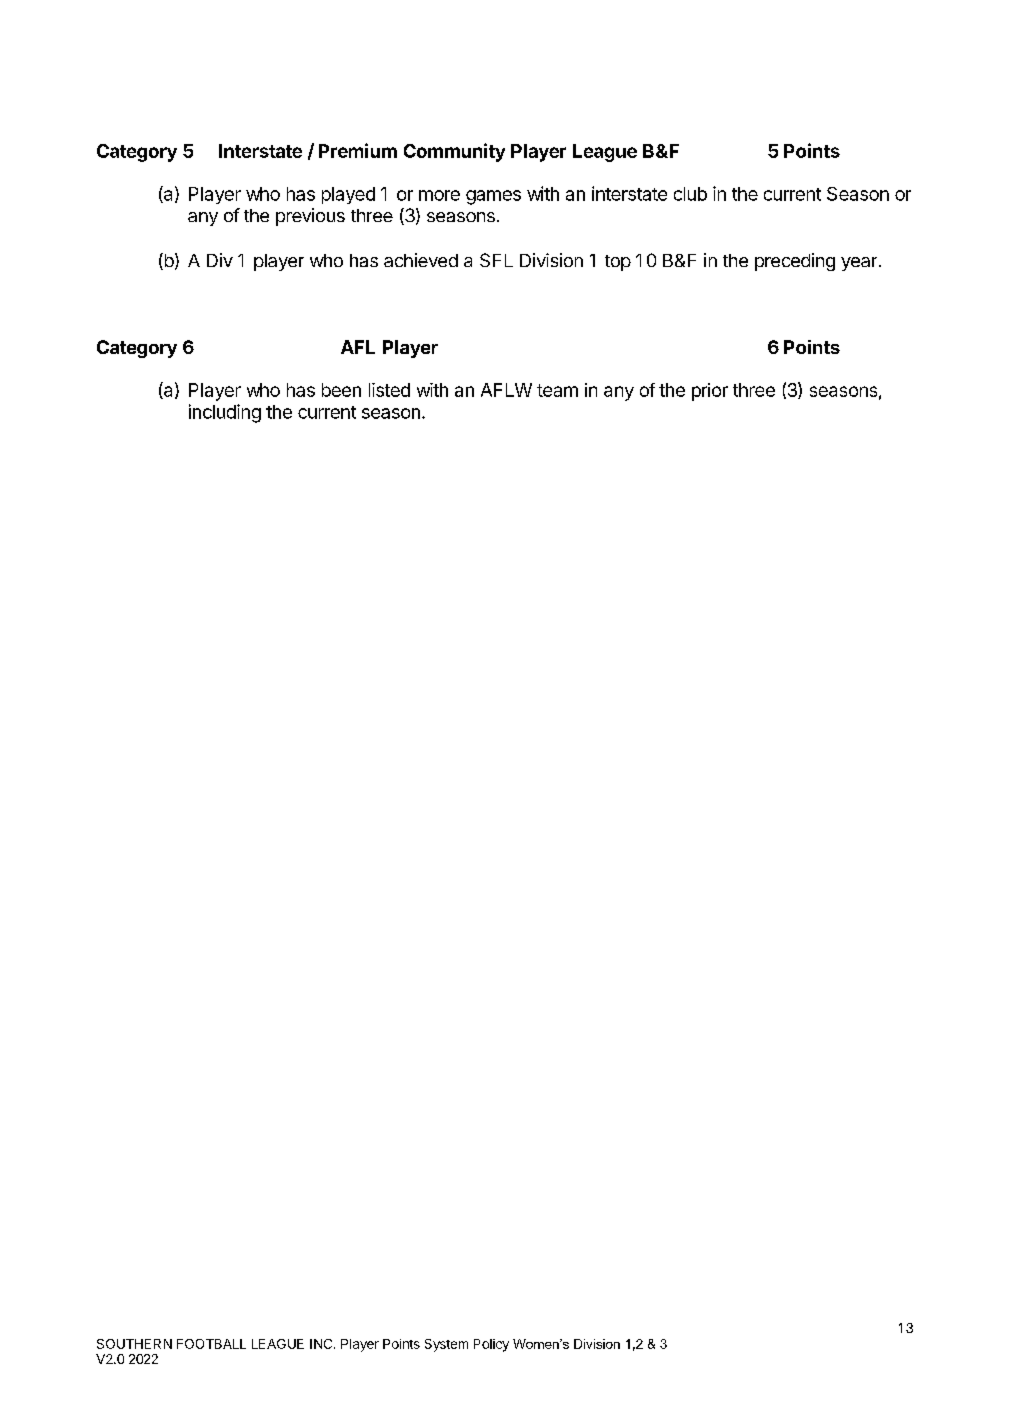 This image has width=1009, height=1427. I want to click on club, so click(690, 194).
